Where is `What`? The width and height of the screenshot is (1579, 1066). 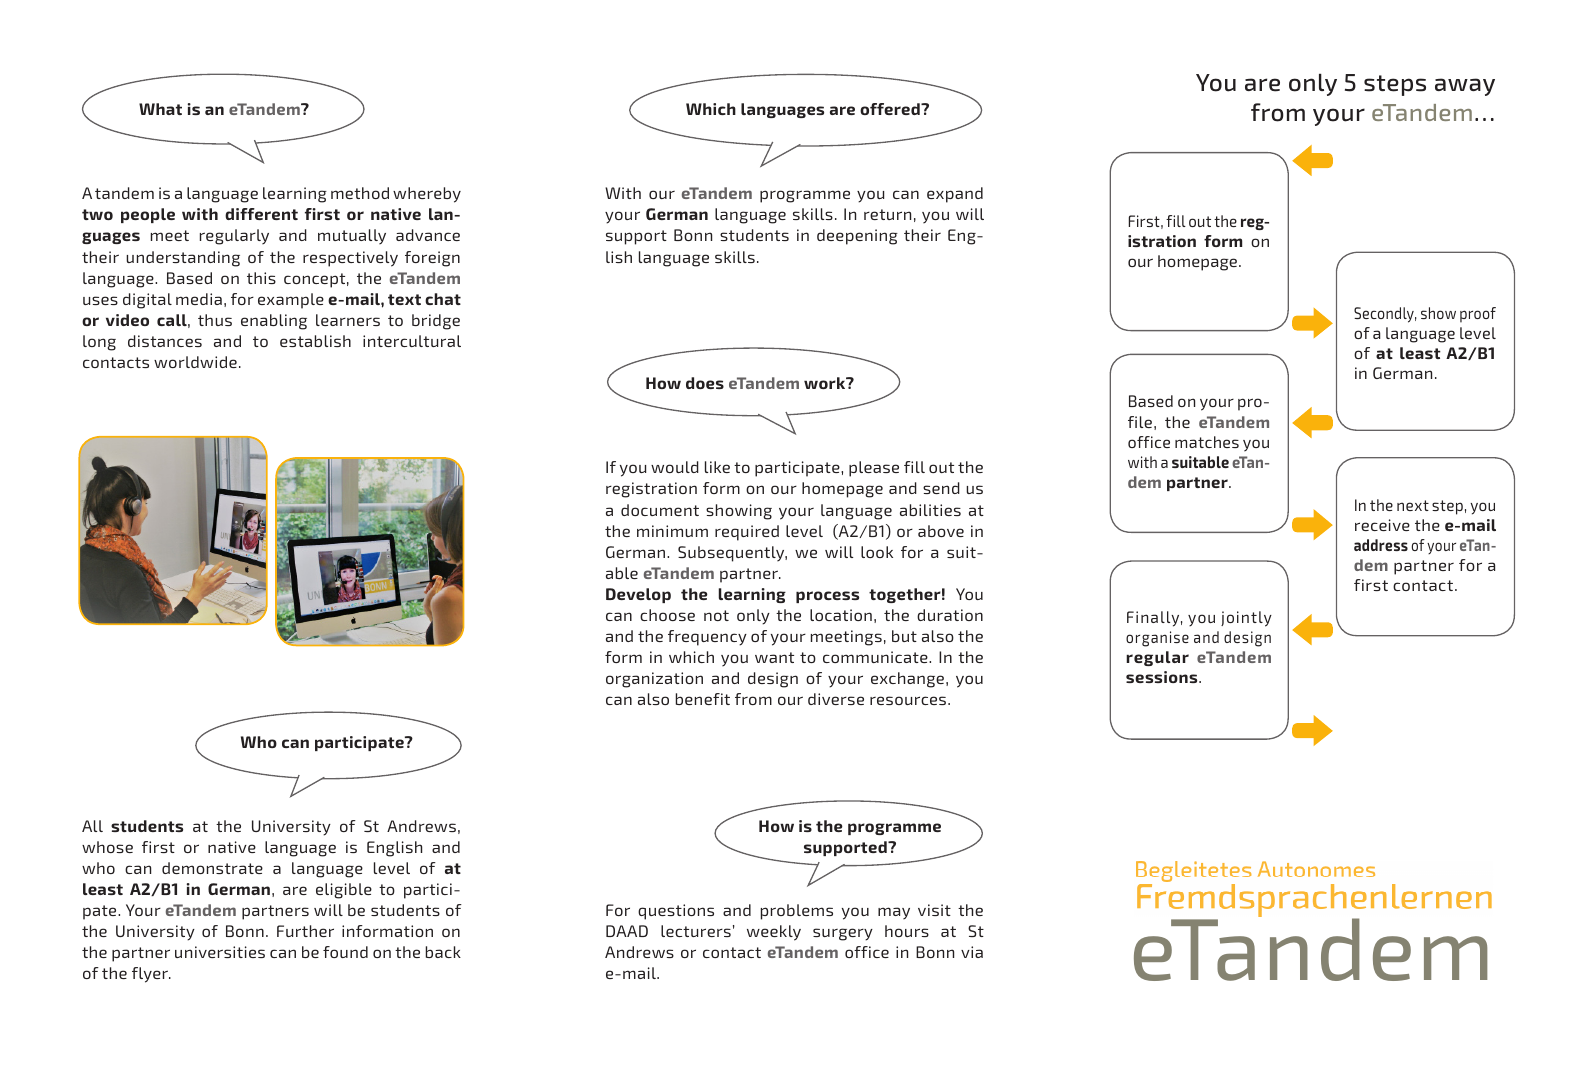
What is located at coordinates (160, 109).
